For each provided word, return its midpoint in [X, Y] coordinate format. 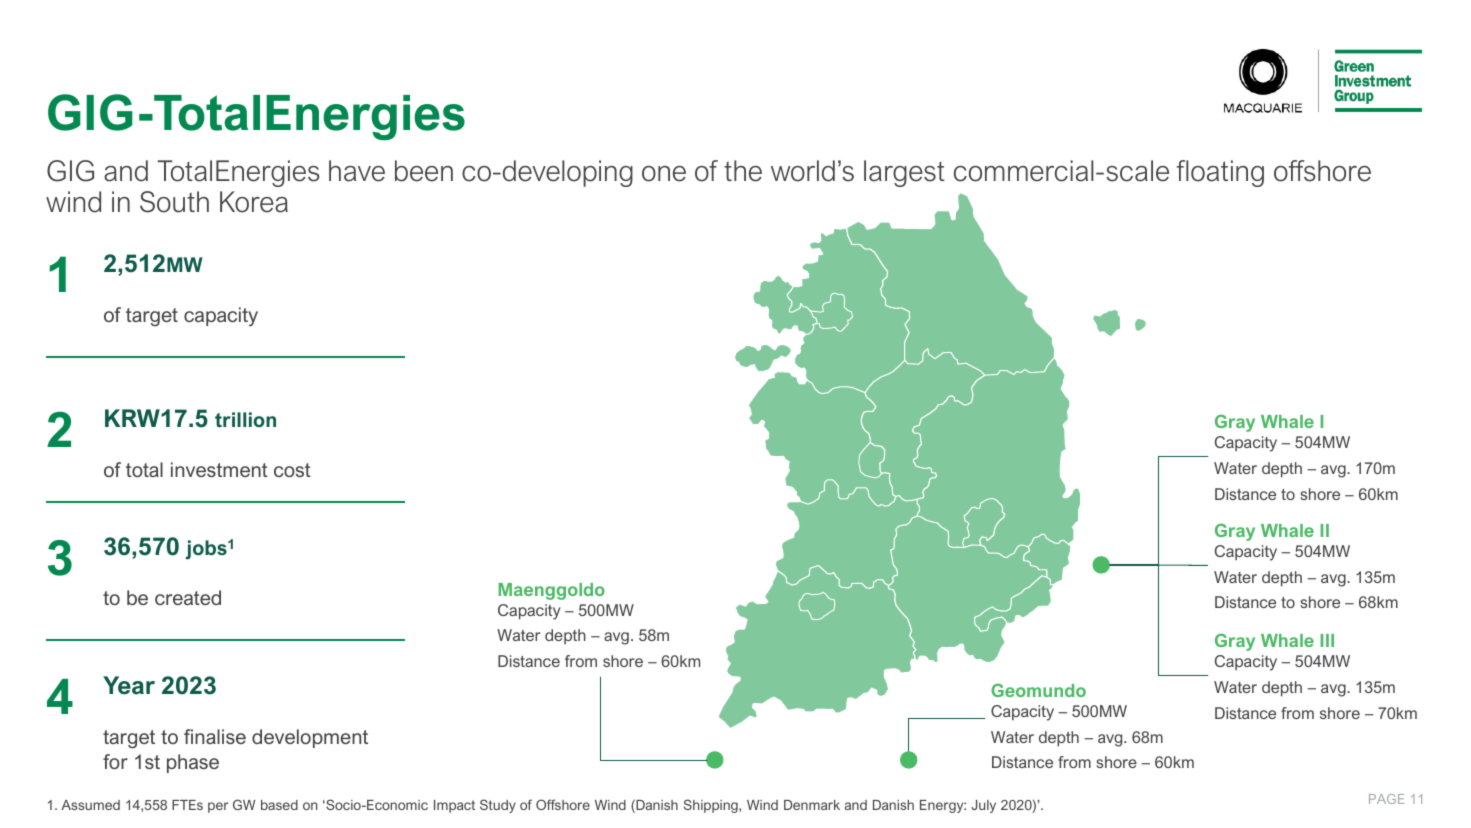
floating [1220, 173]
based [279, 805]
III [1327, 640]
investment [219, 469]
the [743, 171]
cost [292, 470]
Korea [254, 202]
